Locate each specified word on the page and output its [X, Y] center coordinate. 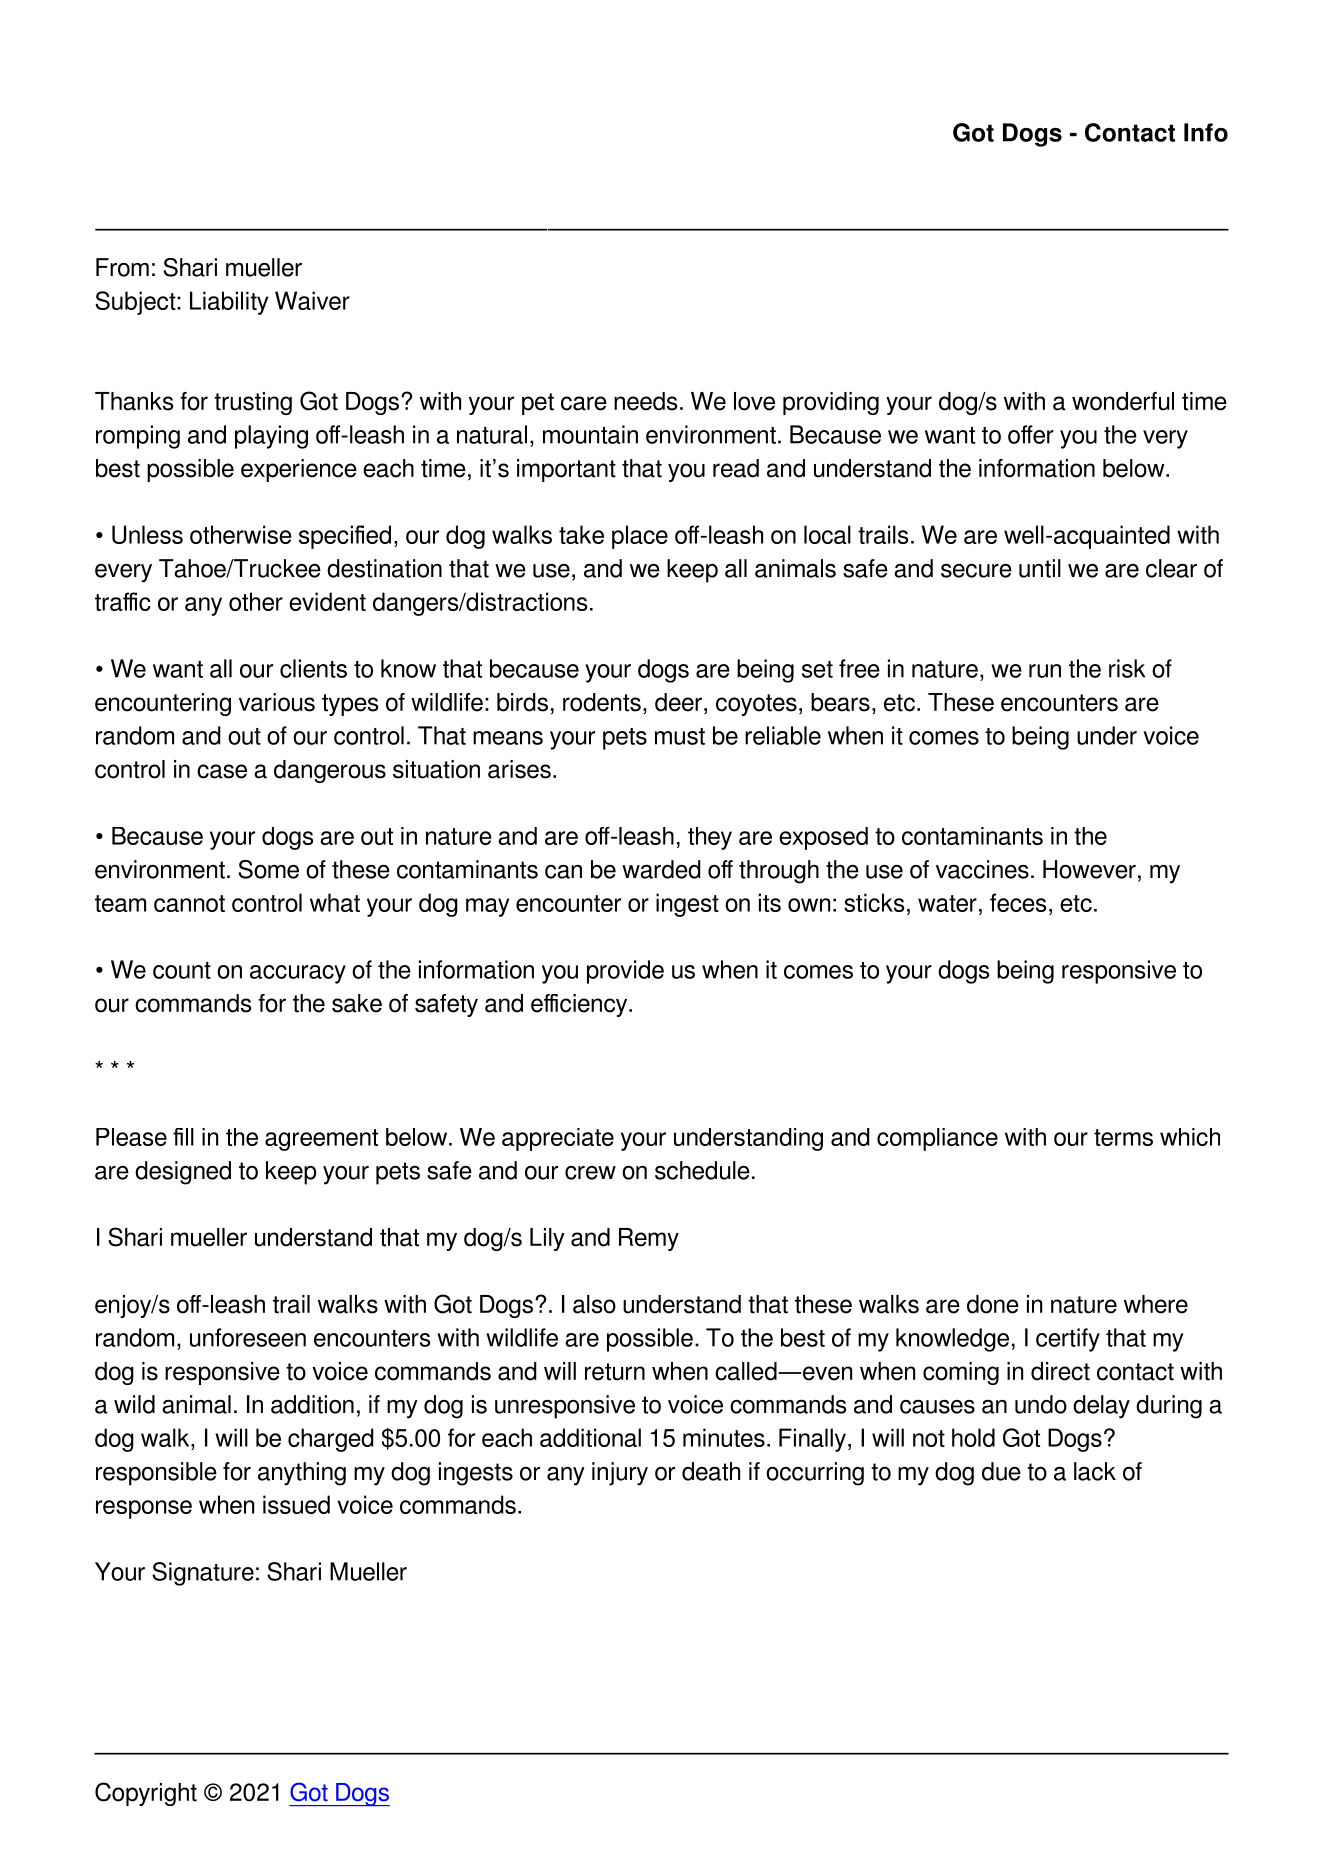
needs [645, 401]
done [993, 1304]
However [1089, 869]
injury [620, 1474]
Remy [649, 1239]
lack [1095, 1471]
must [680, 736]
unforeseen [248, 1337]
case [222, 771]
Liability [229, 303]
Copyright [146, 1794]
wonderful [1123, 401]
